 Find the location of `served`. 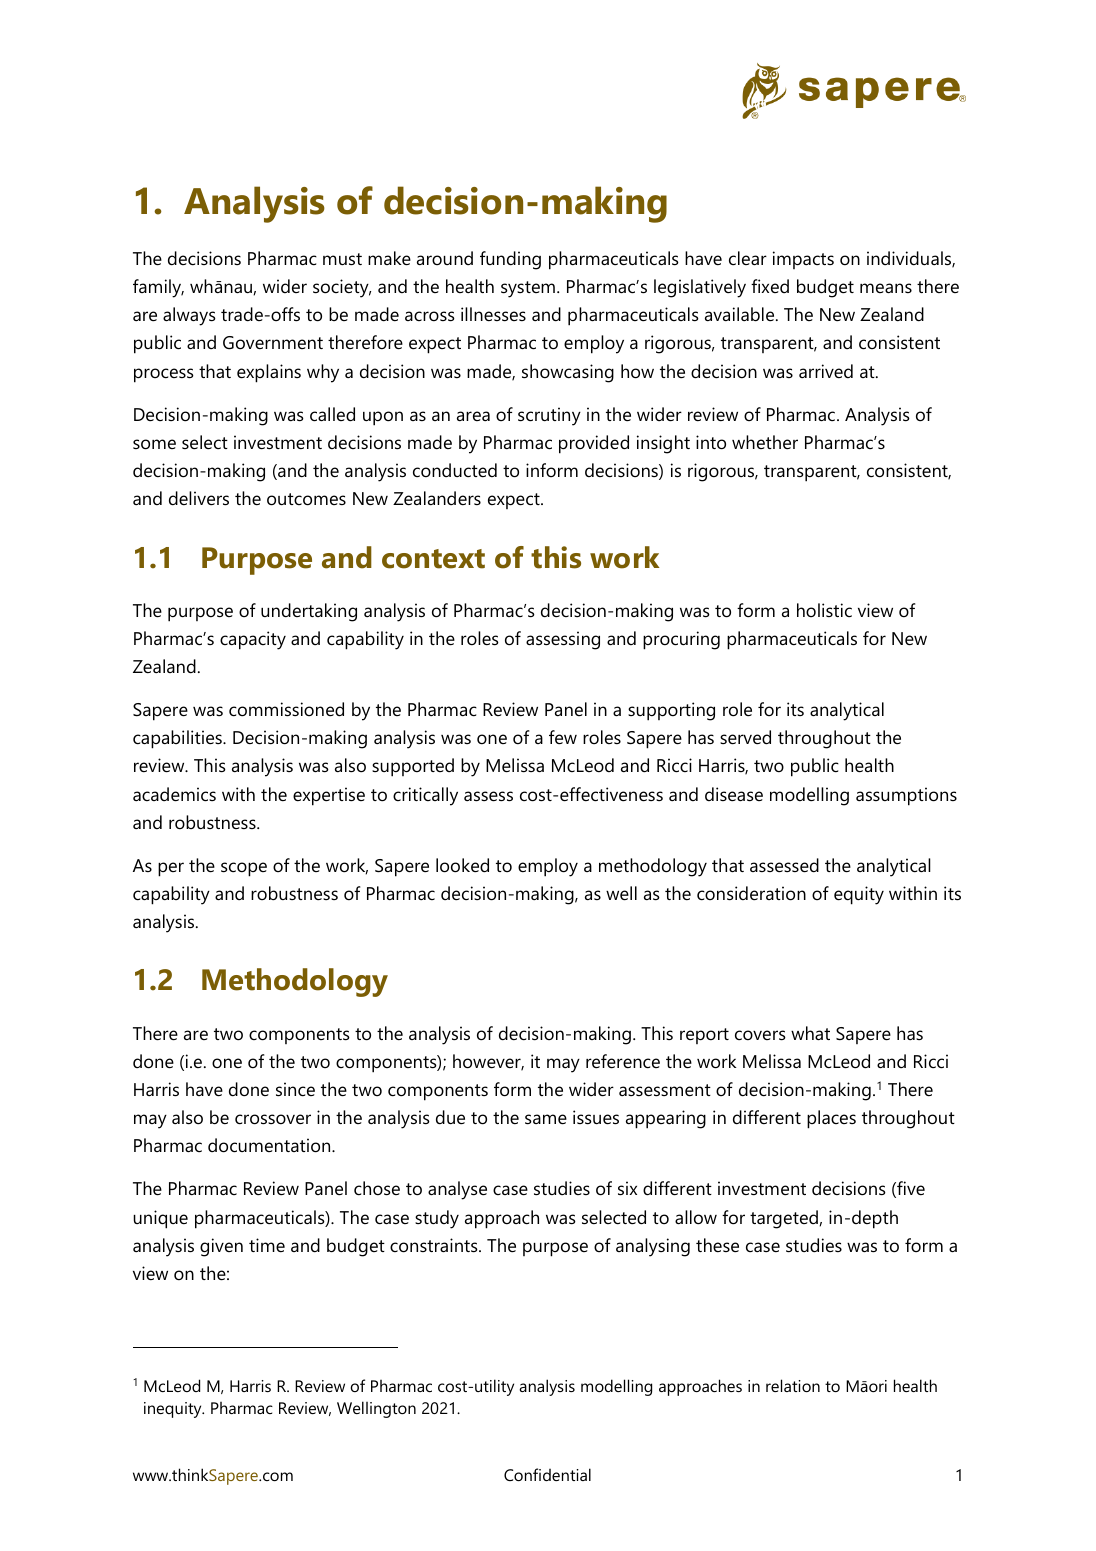

served is located at coordinates (745, 737).
